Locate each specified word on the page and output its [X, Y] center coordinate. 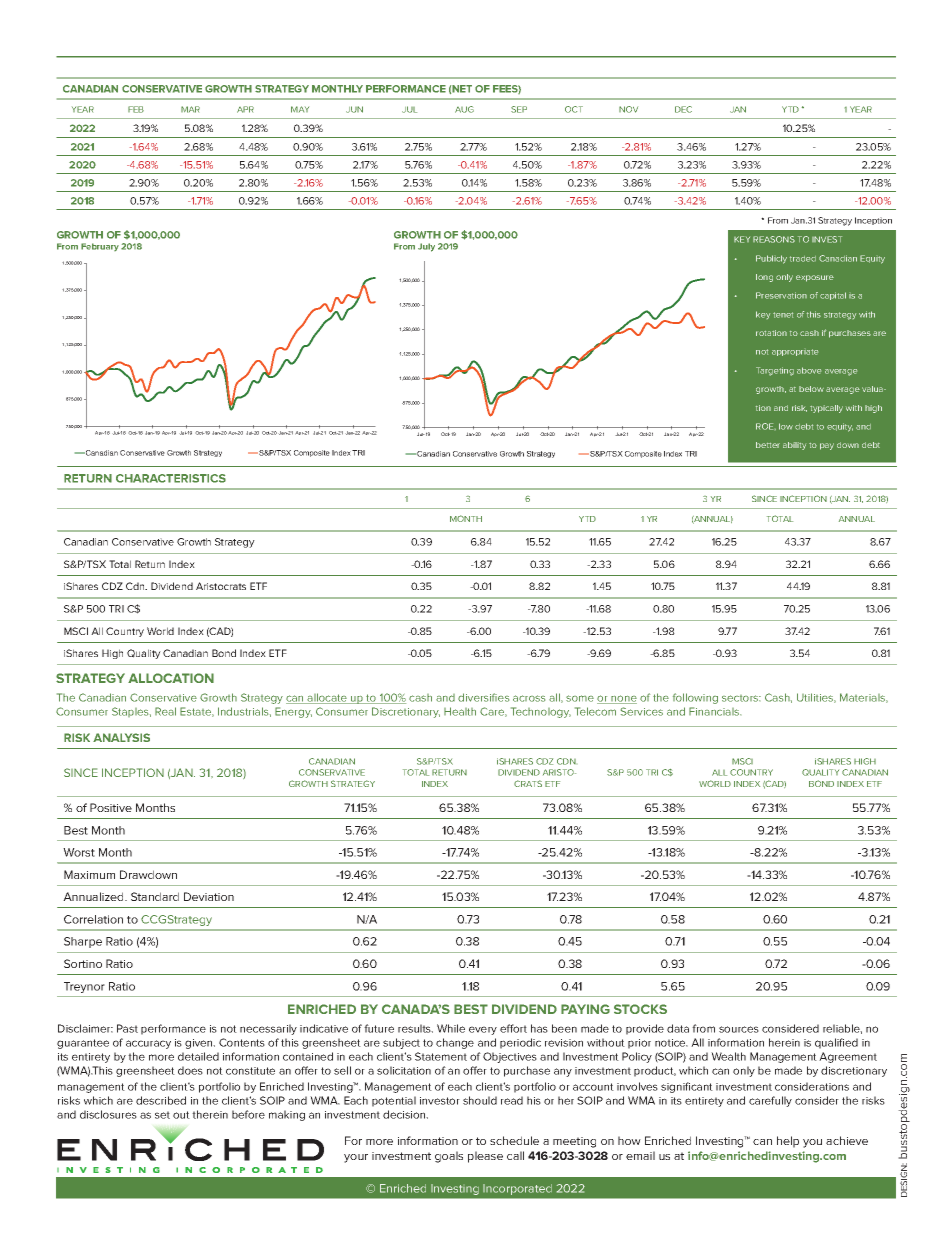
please [485, 1157]
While [451, 1028]
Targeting [775, 371]
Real [165, 711]
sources [739, 1029]
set [162, 1115]
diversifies [483, 697]
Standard [155, 896]
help [788, 1142]
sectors [741, 698]
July [426, 247]
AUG [464, 109]
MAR [190, 109]
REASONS [774, 239]
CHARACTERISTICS [171, 478]
